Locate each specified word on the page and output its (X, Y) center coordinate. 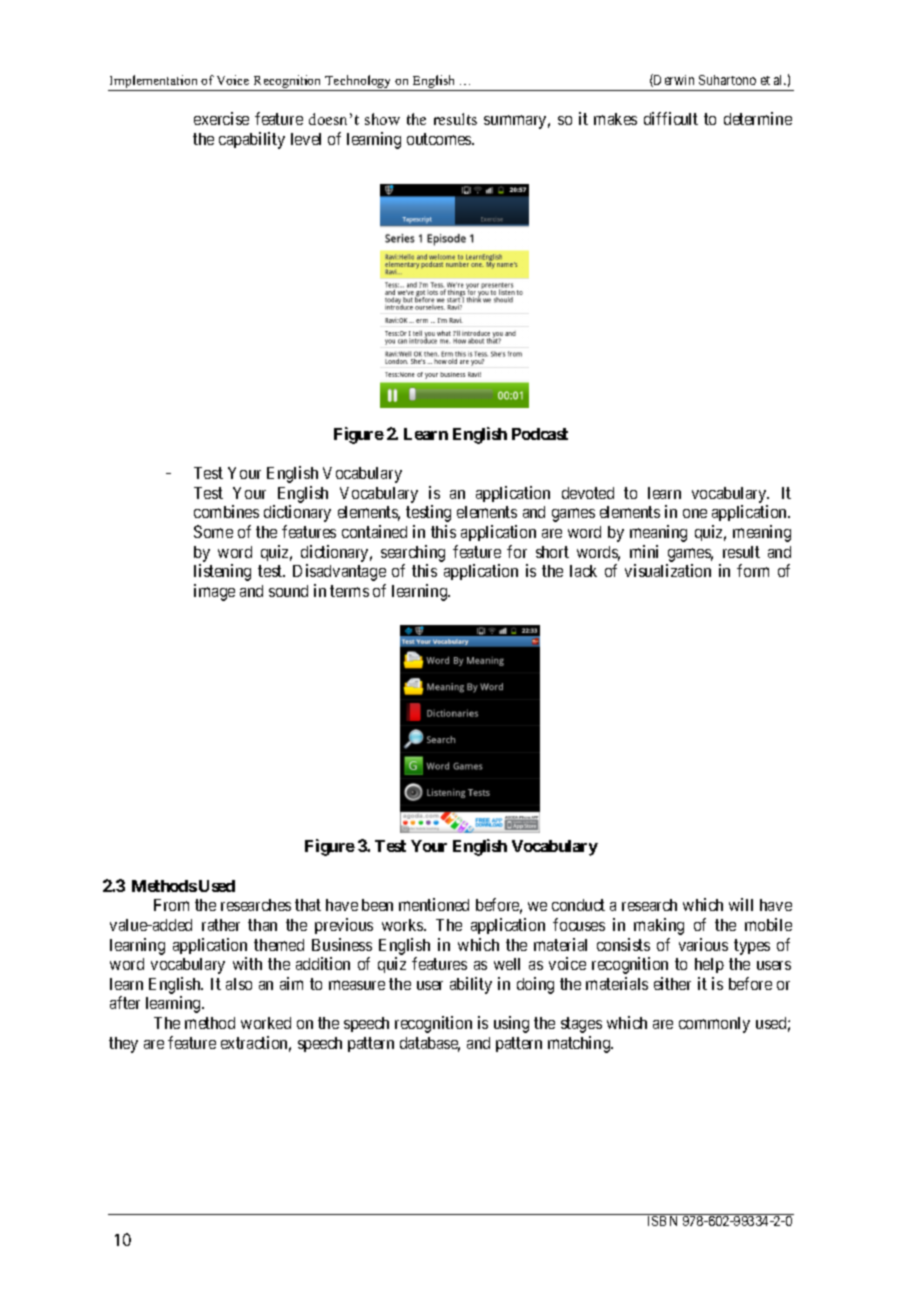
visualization (668, 570)
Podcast (540, 434)
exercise (221, 118)
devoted (588, 493)
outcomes (440, 139)
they (123, 1045)
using (511, 1024)
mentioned (434, 904)
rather (221, 925)
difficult (671, 118)
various (703, 944)
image (214, 592)
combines (226, 511)
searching (413, 553)
